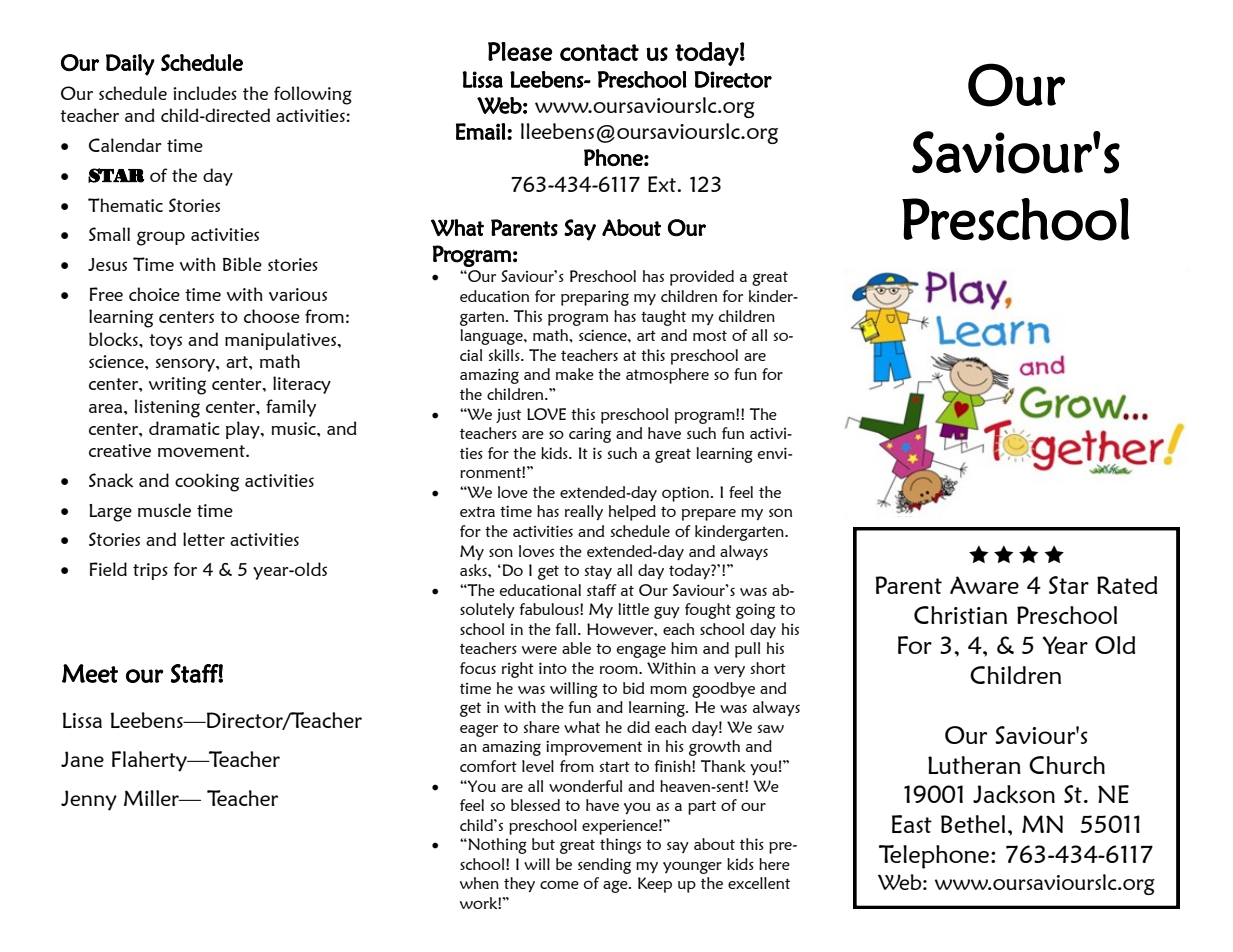 This screenshot has height=952, width=1233. I want to click on toys, so click(165, 342).
